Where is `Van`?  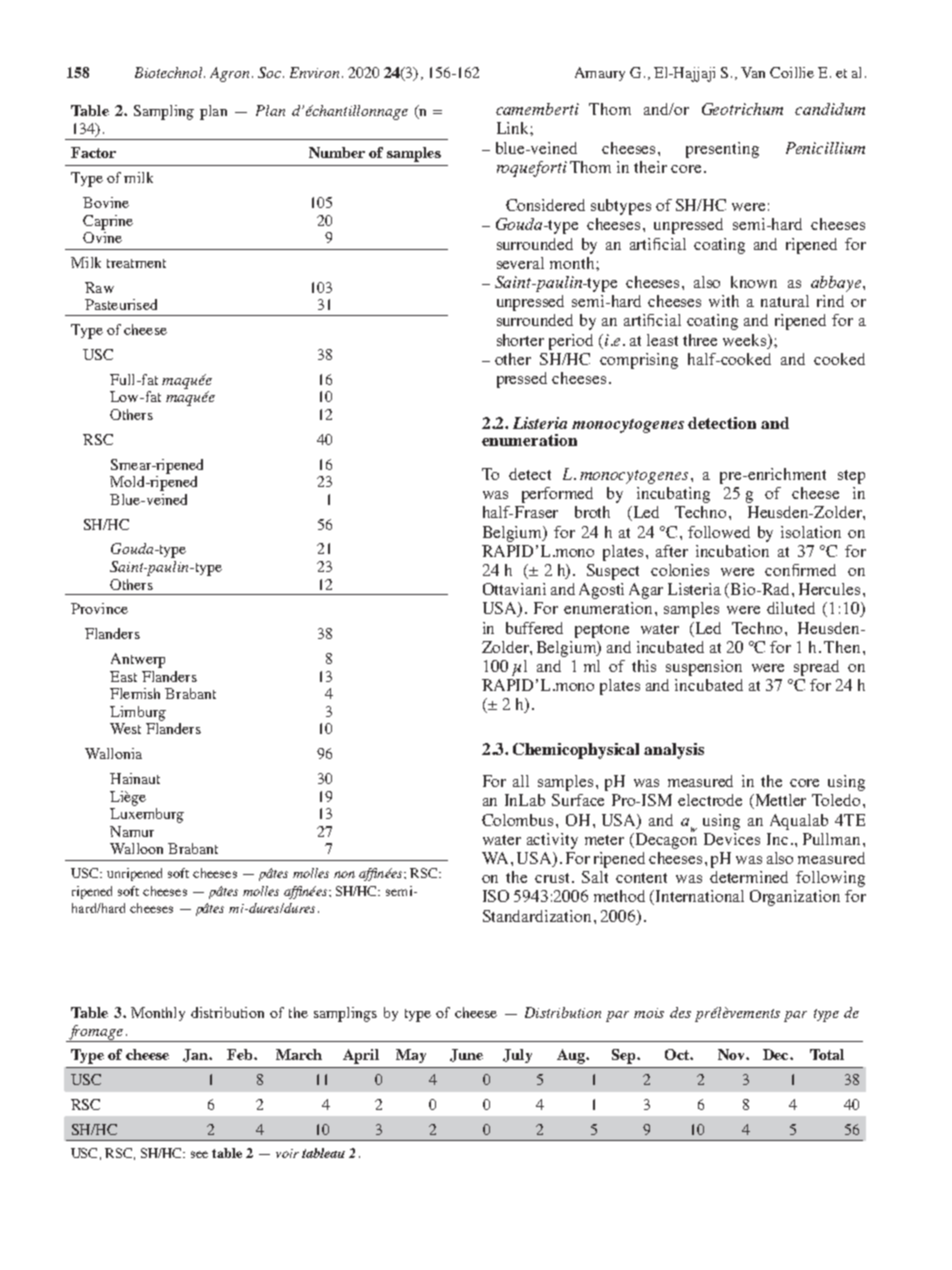
Van is located at coordinates (753, 72).
